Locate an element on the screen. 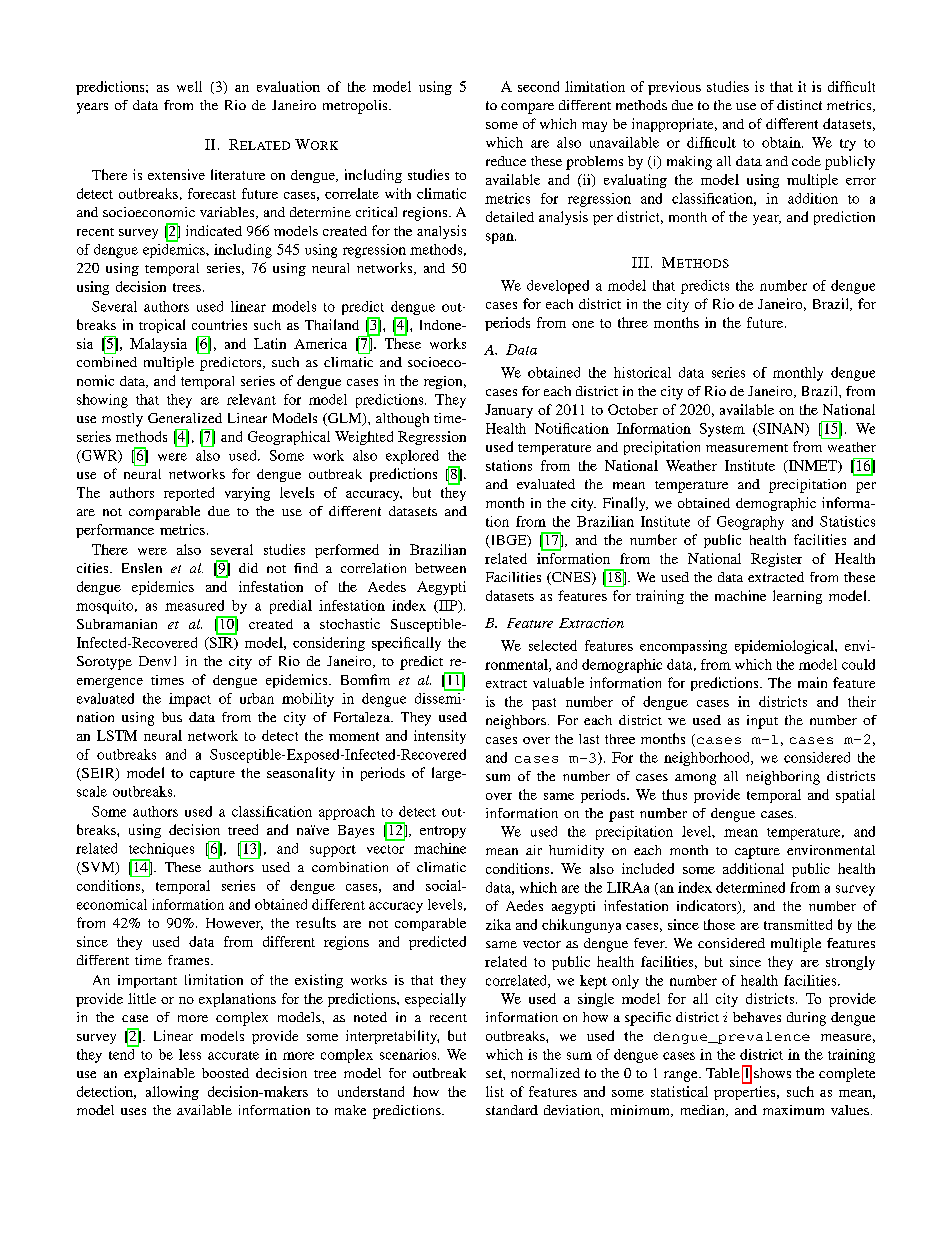 The image size is (952, 1233). distinct is located at coordinates (799, 105).
